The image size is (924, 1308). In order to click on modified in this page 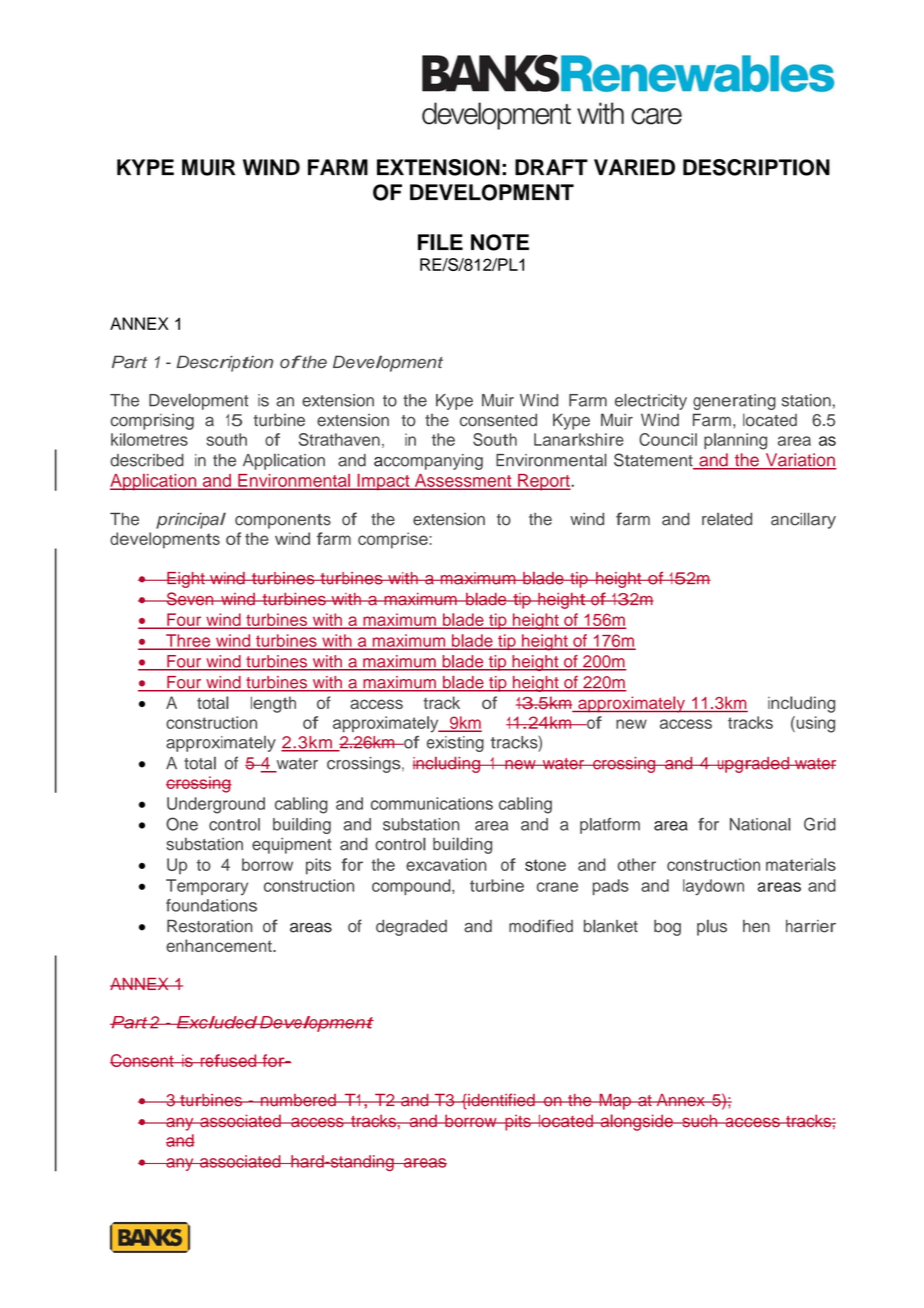, I will do `click(541, 926)`.
